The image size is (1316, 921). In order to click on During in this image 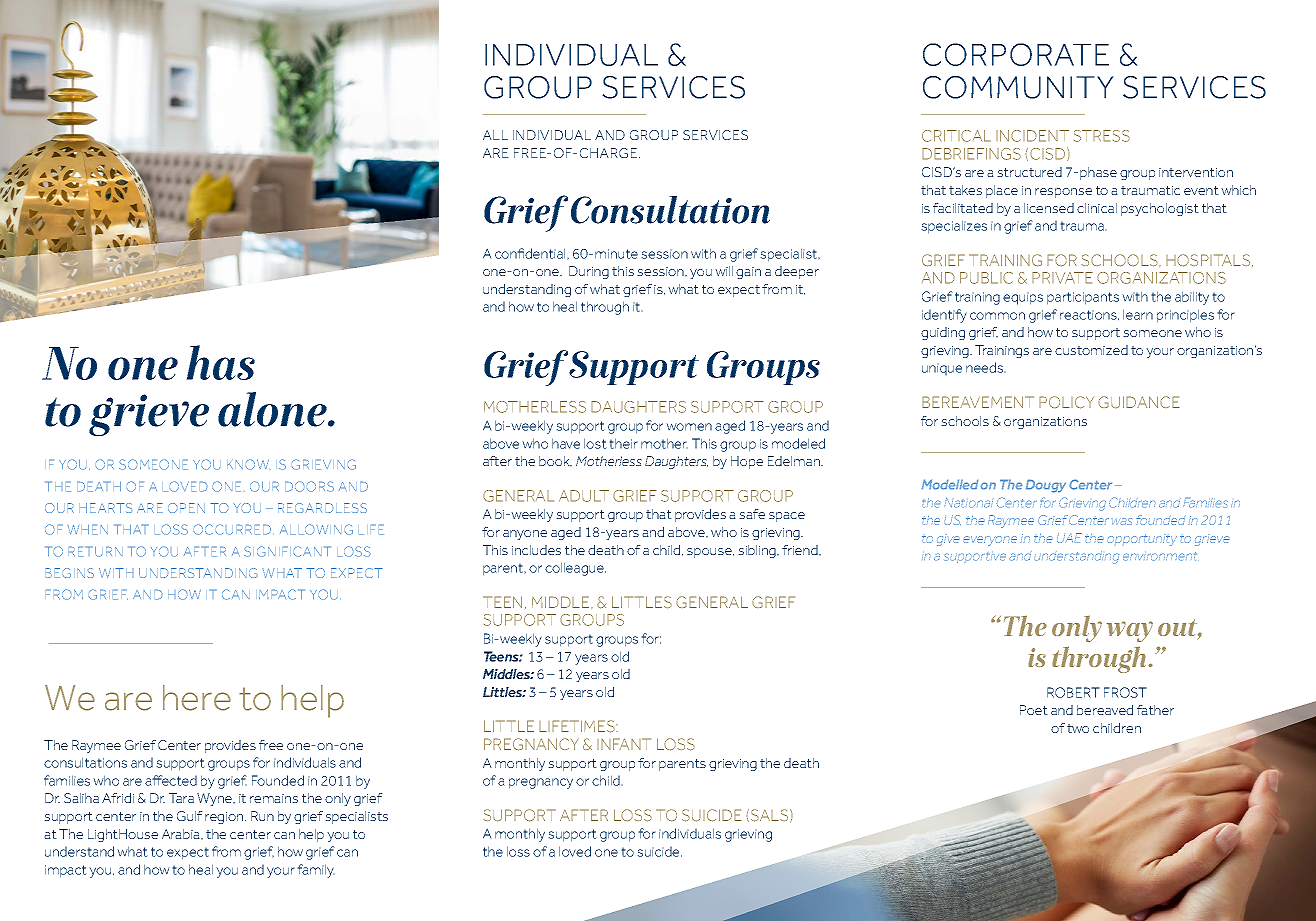, I will do `click(589, 272)`.
